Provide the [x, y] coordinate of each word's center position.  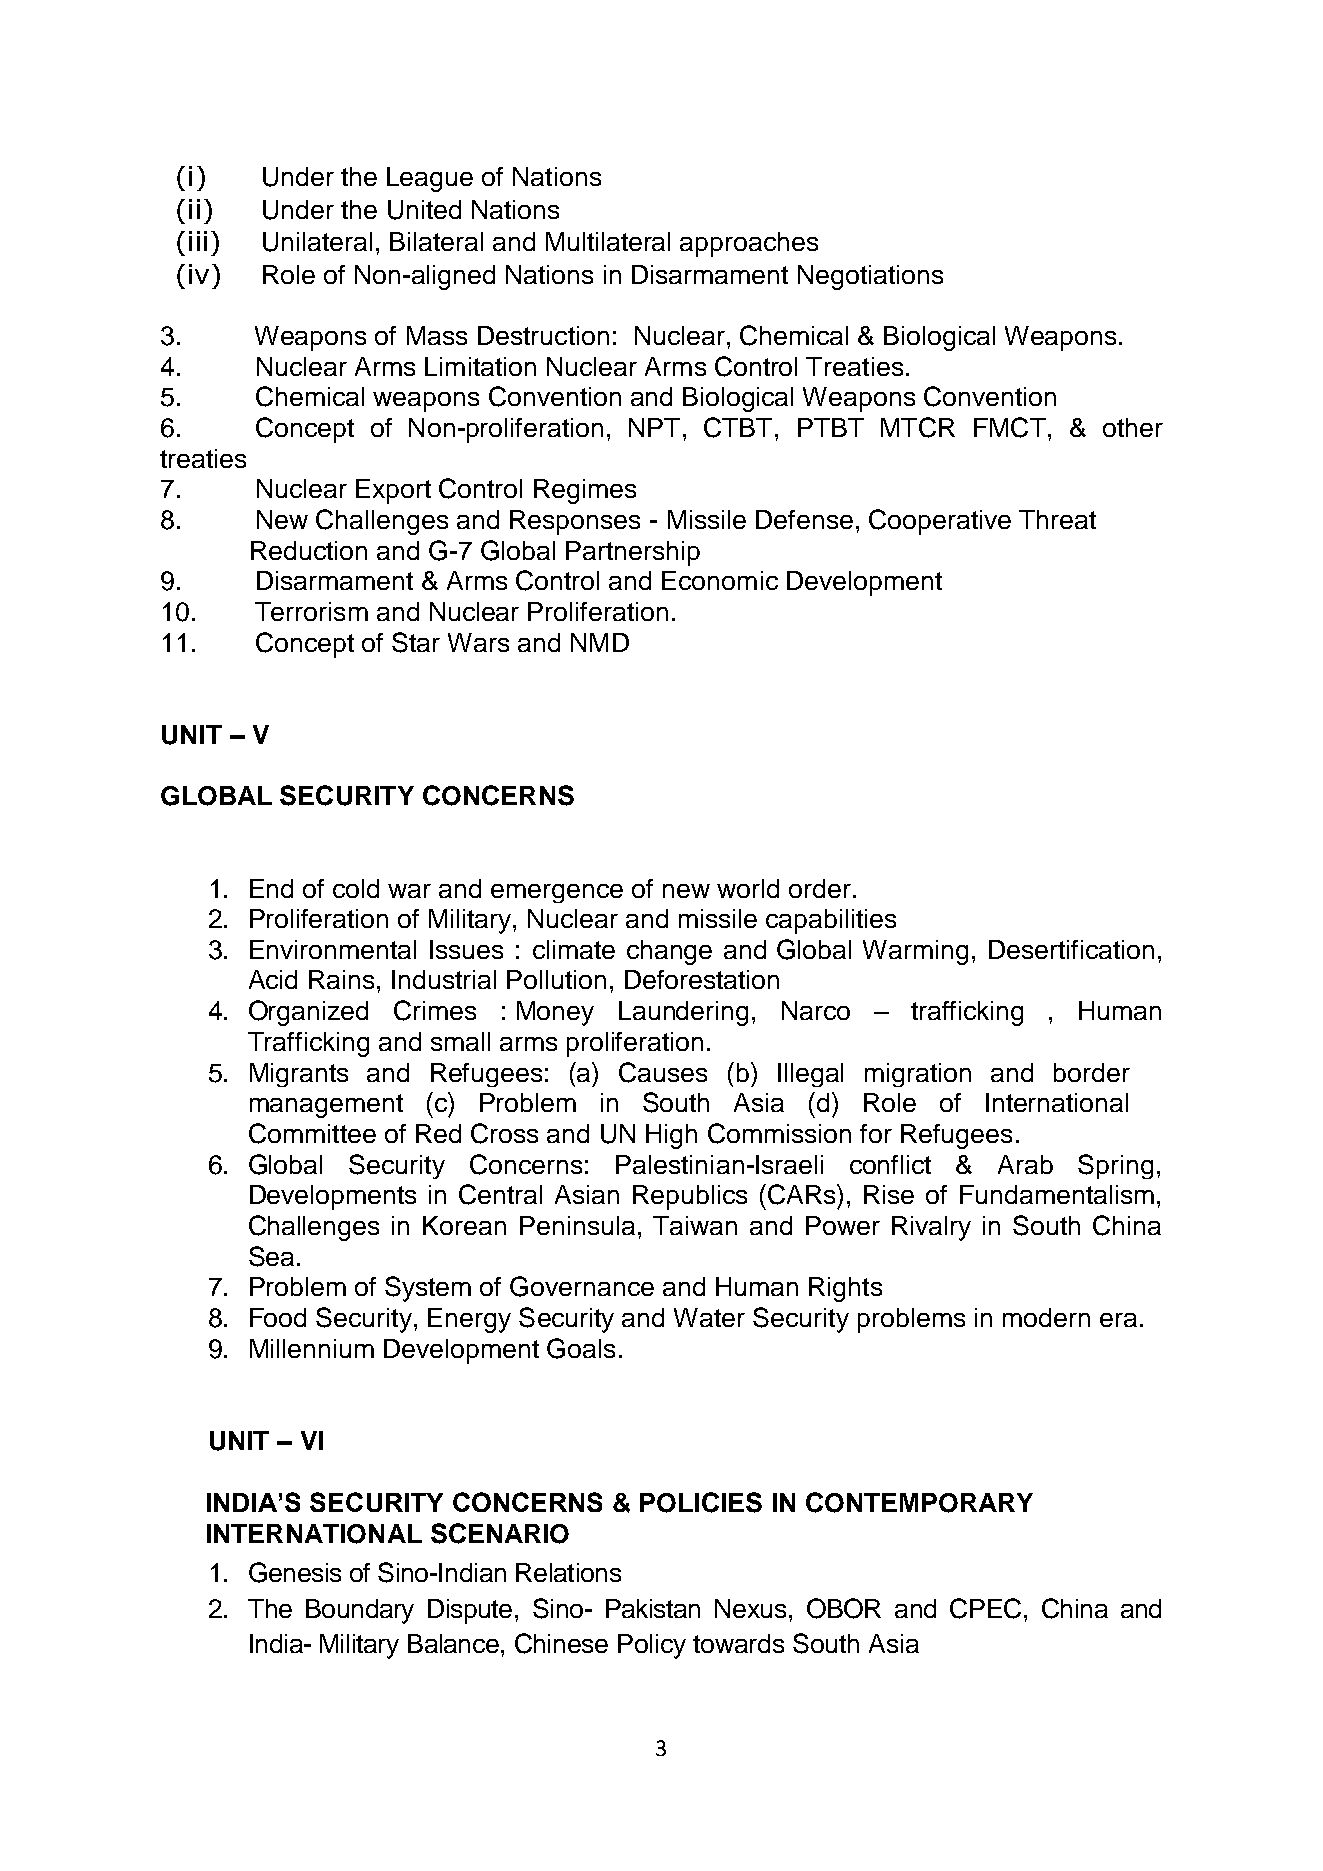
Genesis [295, 1572]
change [669, 952]
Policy [652, 1646]
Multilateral [608, 241]
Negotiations [870, 277]
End [271, 888]
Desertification [1071, 949]
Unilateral [317, 242]
